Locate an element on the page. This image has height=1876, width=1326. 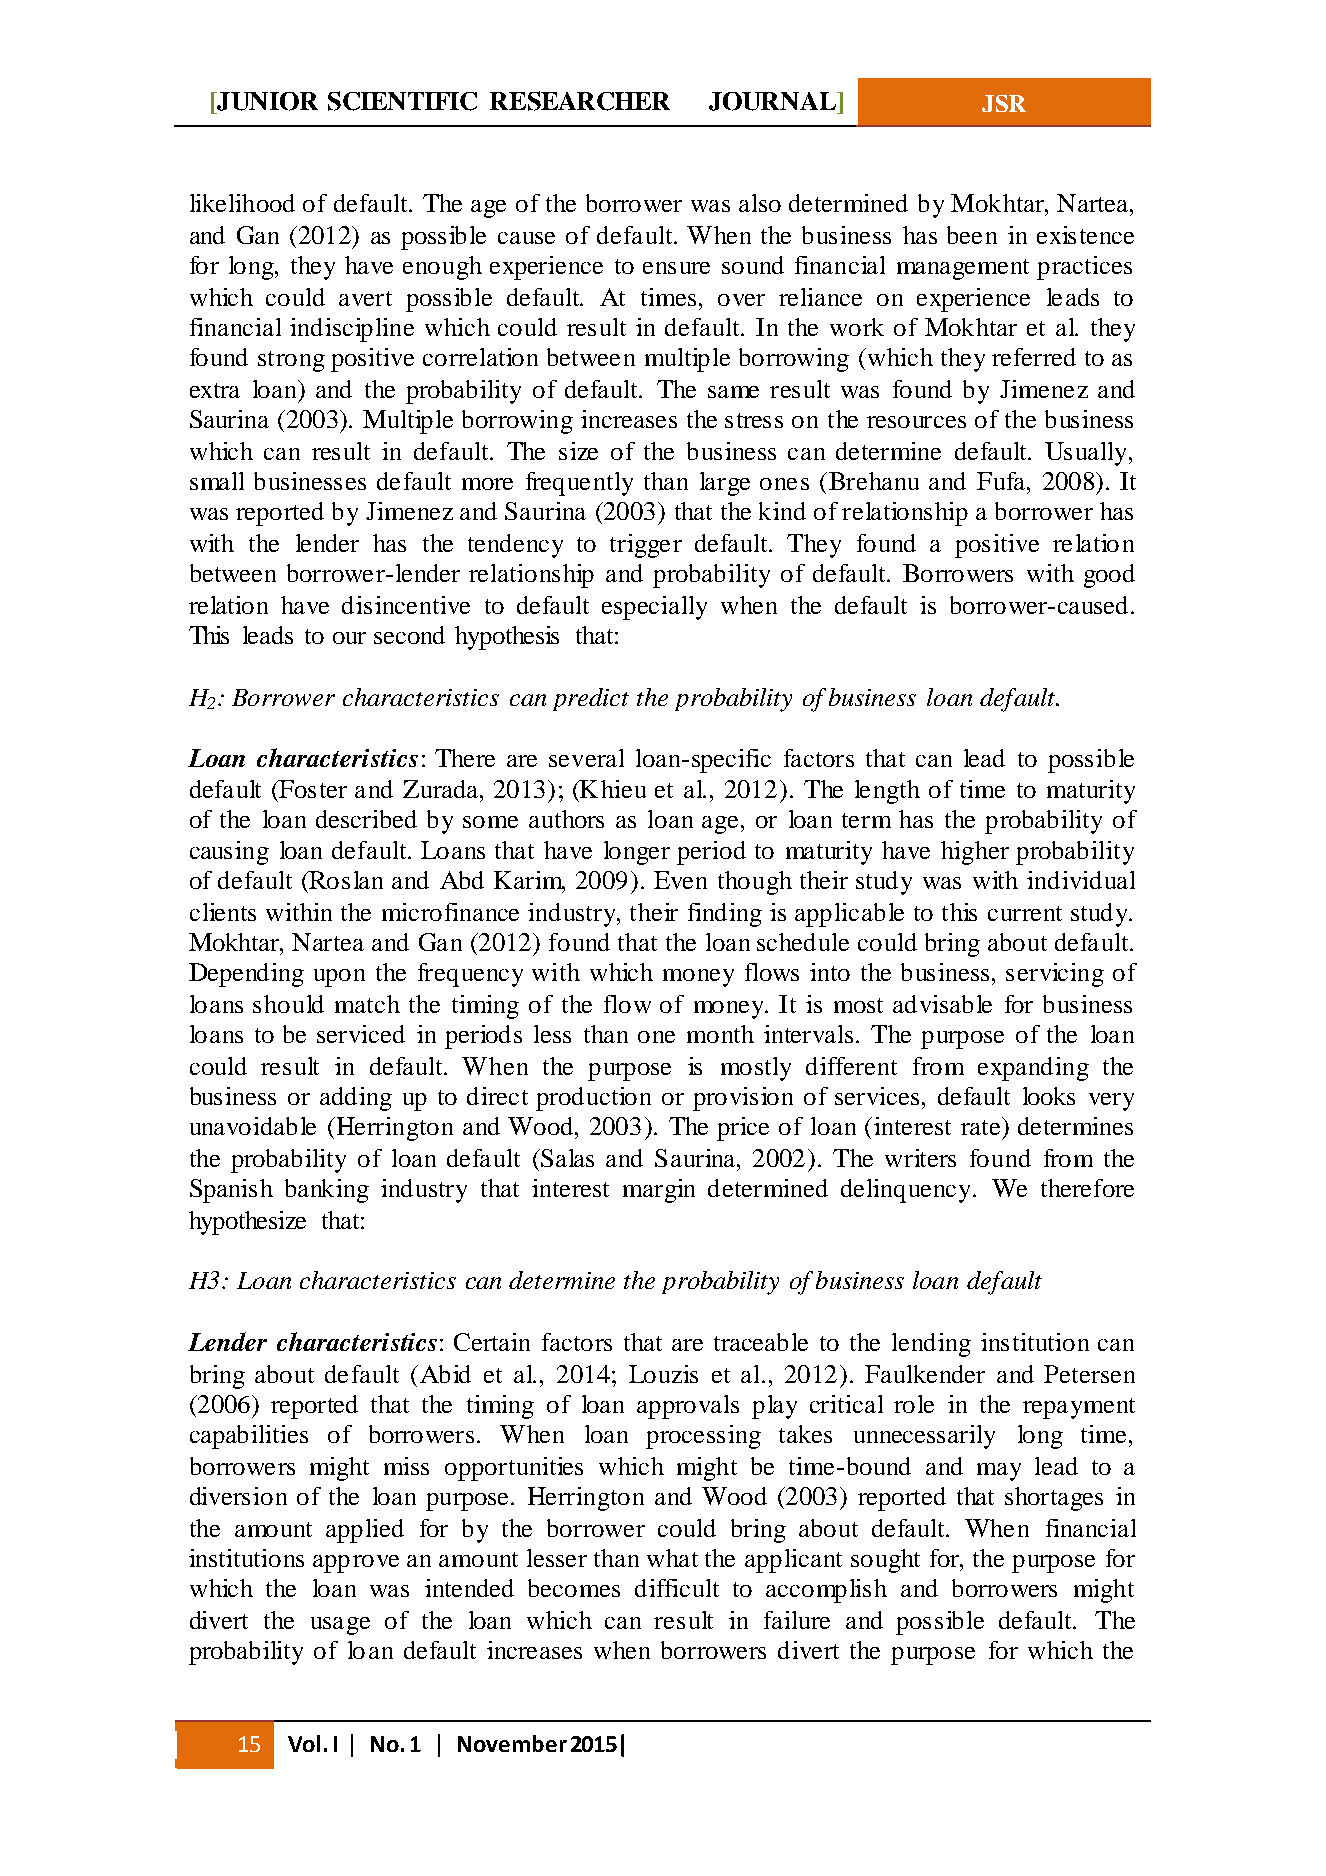
current is located at coordinates (1025, 913).
